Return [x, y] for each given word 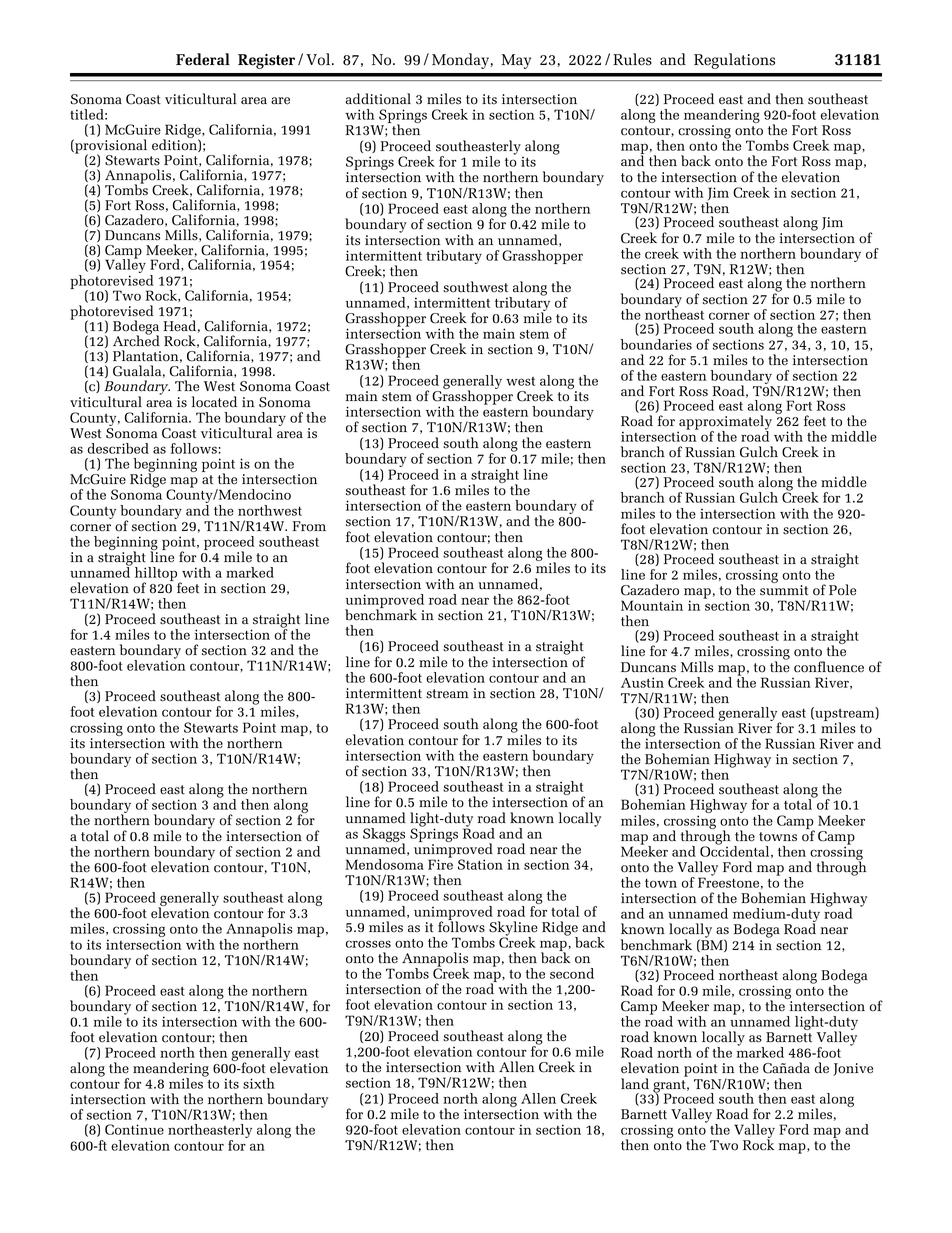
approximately [725, 423]
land [635, 1084]
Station [480, 864]
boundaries [656, 344]
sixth [259, 1083]
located [214, 402]
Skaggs [384, 836]
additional [378, 99]
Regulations [734, 61]
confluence [829, 667]
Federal [203, 59]
